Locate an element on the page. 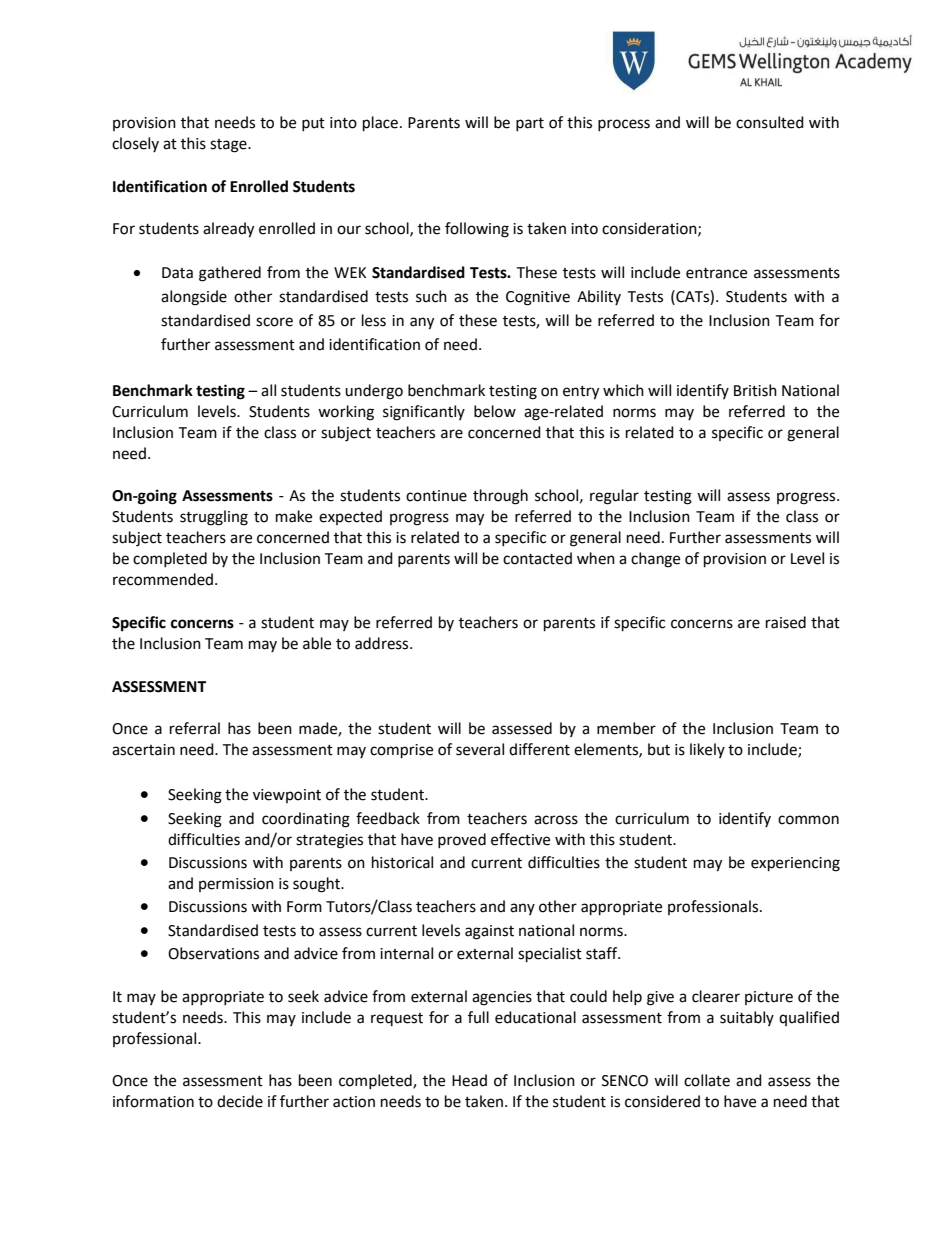 This document has height=1233, width=952. recommended is located at coordinates (164, 579).
